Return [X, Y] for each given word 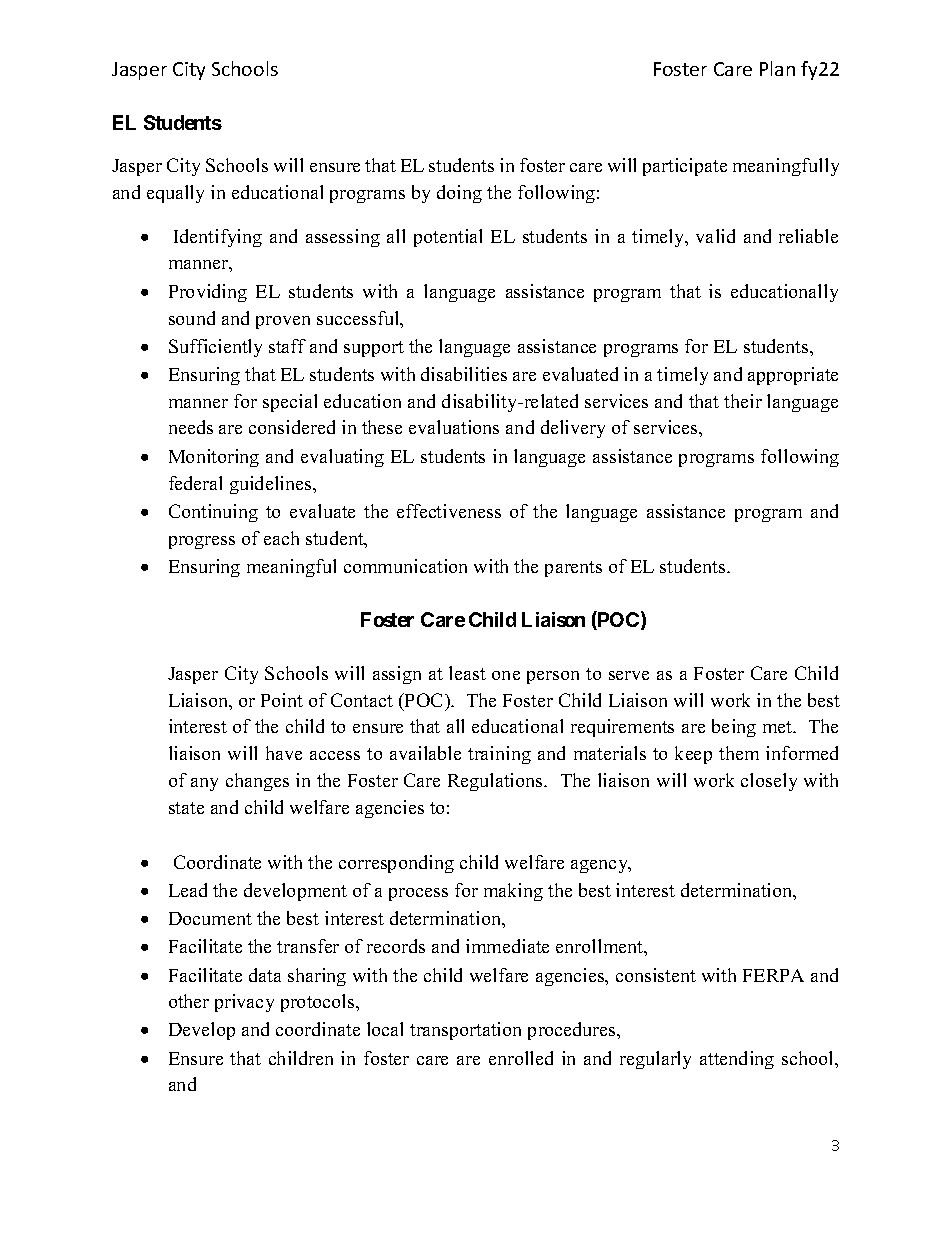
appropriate [793, 376]
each [281, 538]
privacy [244, 1003]
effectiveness [449, 511]
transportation [465, 1031]
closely [769, 782]
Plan [777, 68]
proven [283, 322]
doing [459, 194]
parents [573, 569]
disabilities [464, 374]
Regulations [497, 782]
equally [175, 194]
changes [257, 782]
